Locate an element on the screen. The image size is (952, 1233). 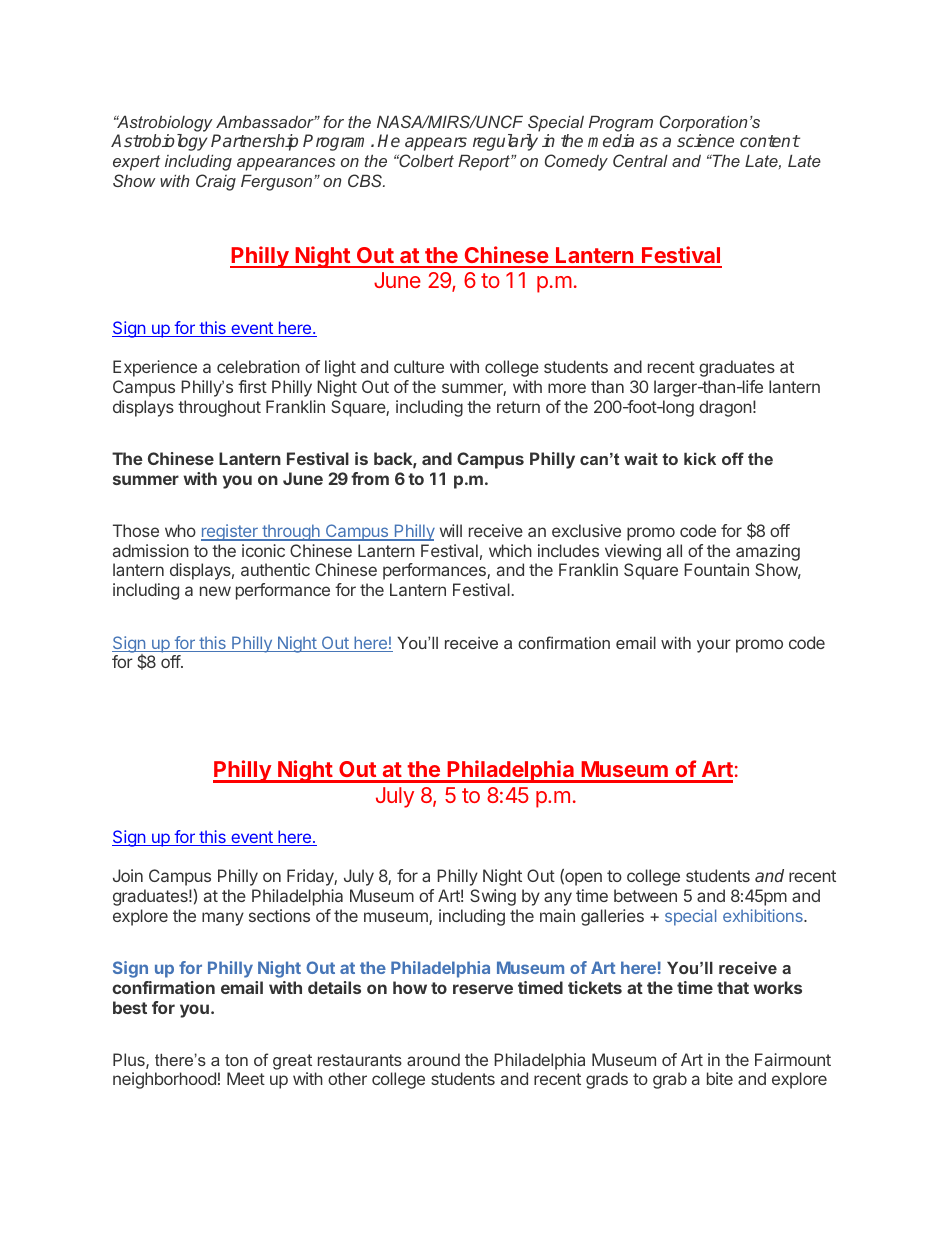
Join is located at coordinates (128, 875).
